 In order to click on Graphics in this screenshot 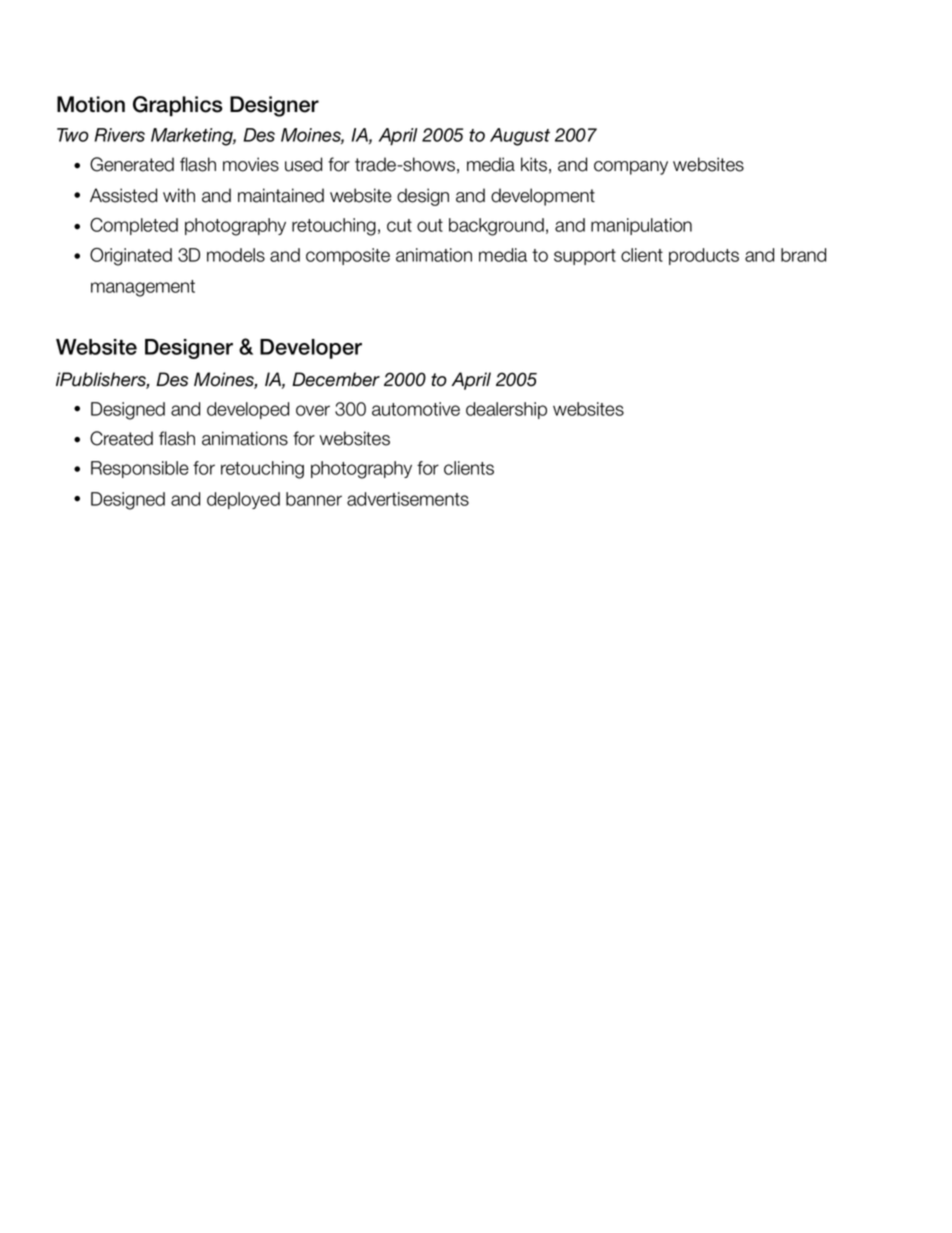, I will do `click(178, 106)`.
